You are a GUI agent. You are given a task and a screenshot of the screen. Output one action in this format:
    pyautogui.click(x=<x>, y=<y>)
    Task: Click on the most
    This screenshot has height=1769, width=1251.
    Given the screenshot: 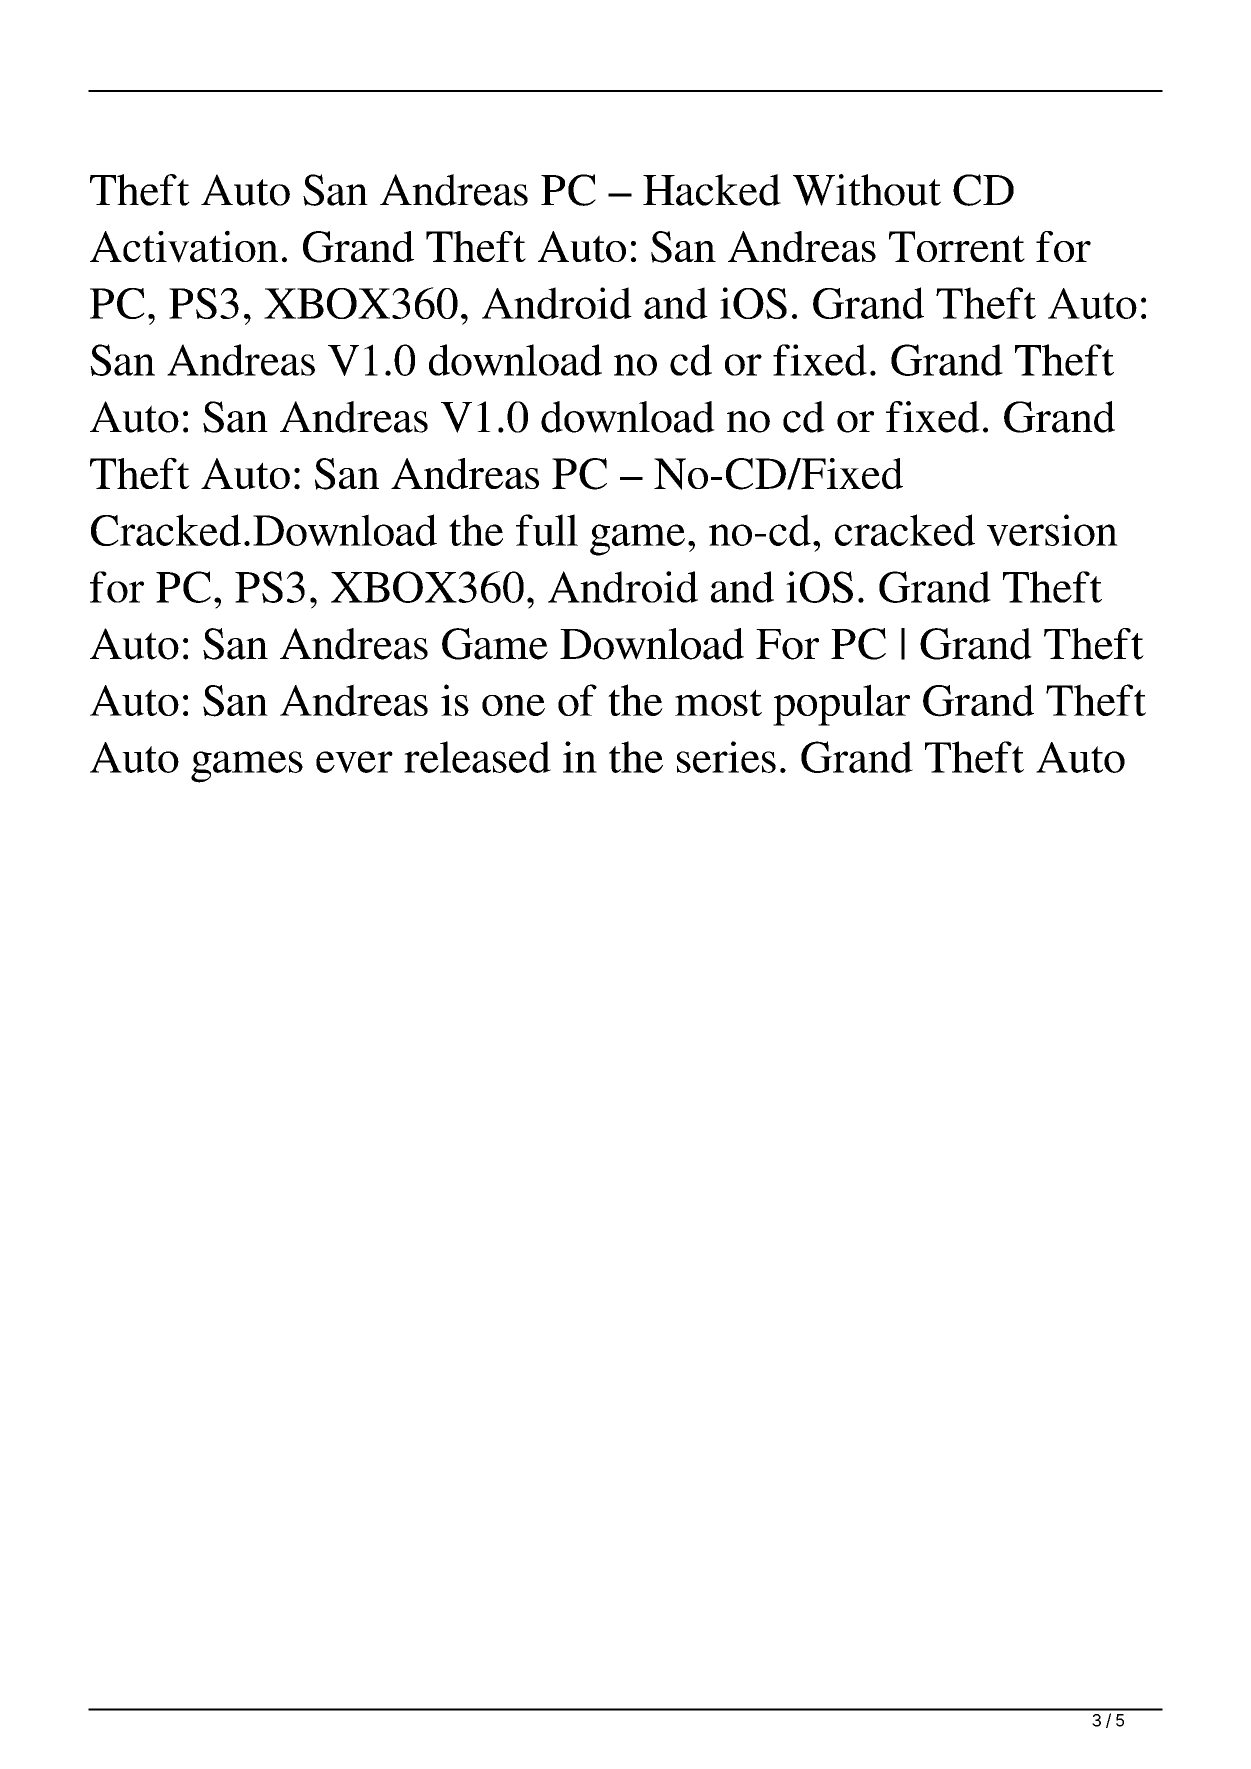 What is the action you would take?
    pyautogui.click(x=718, y=702)
